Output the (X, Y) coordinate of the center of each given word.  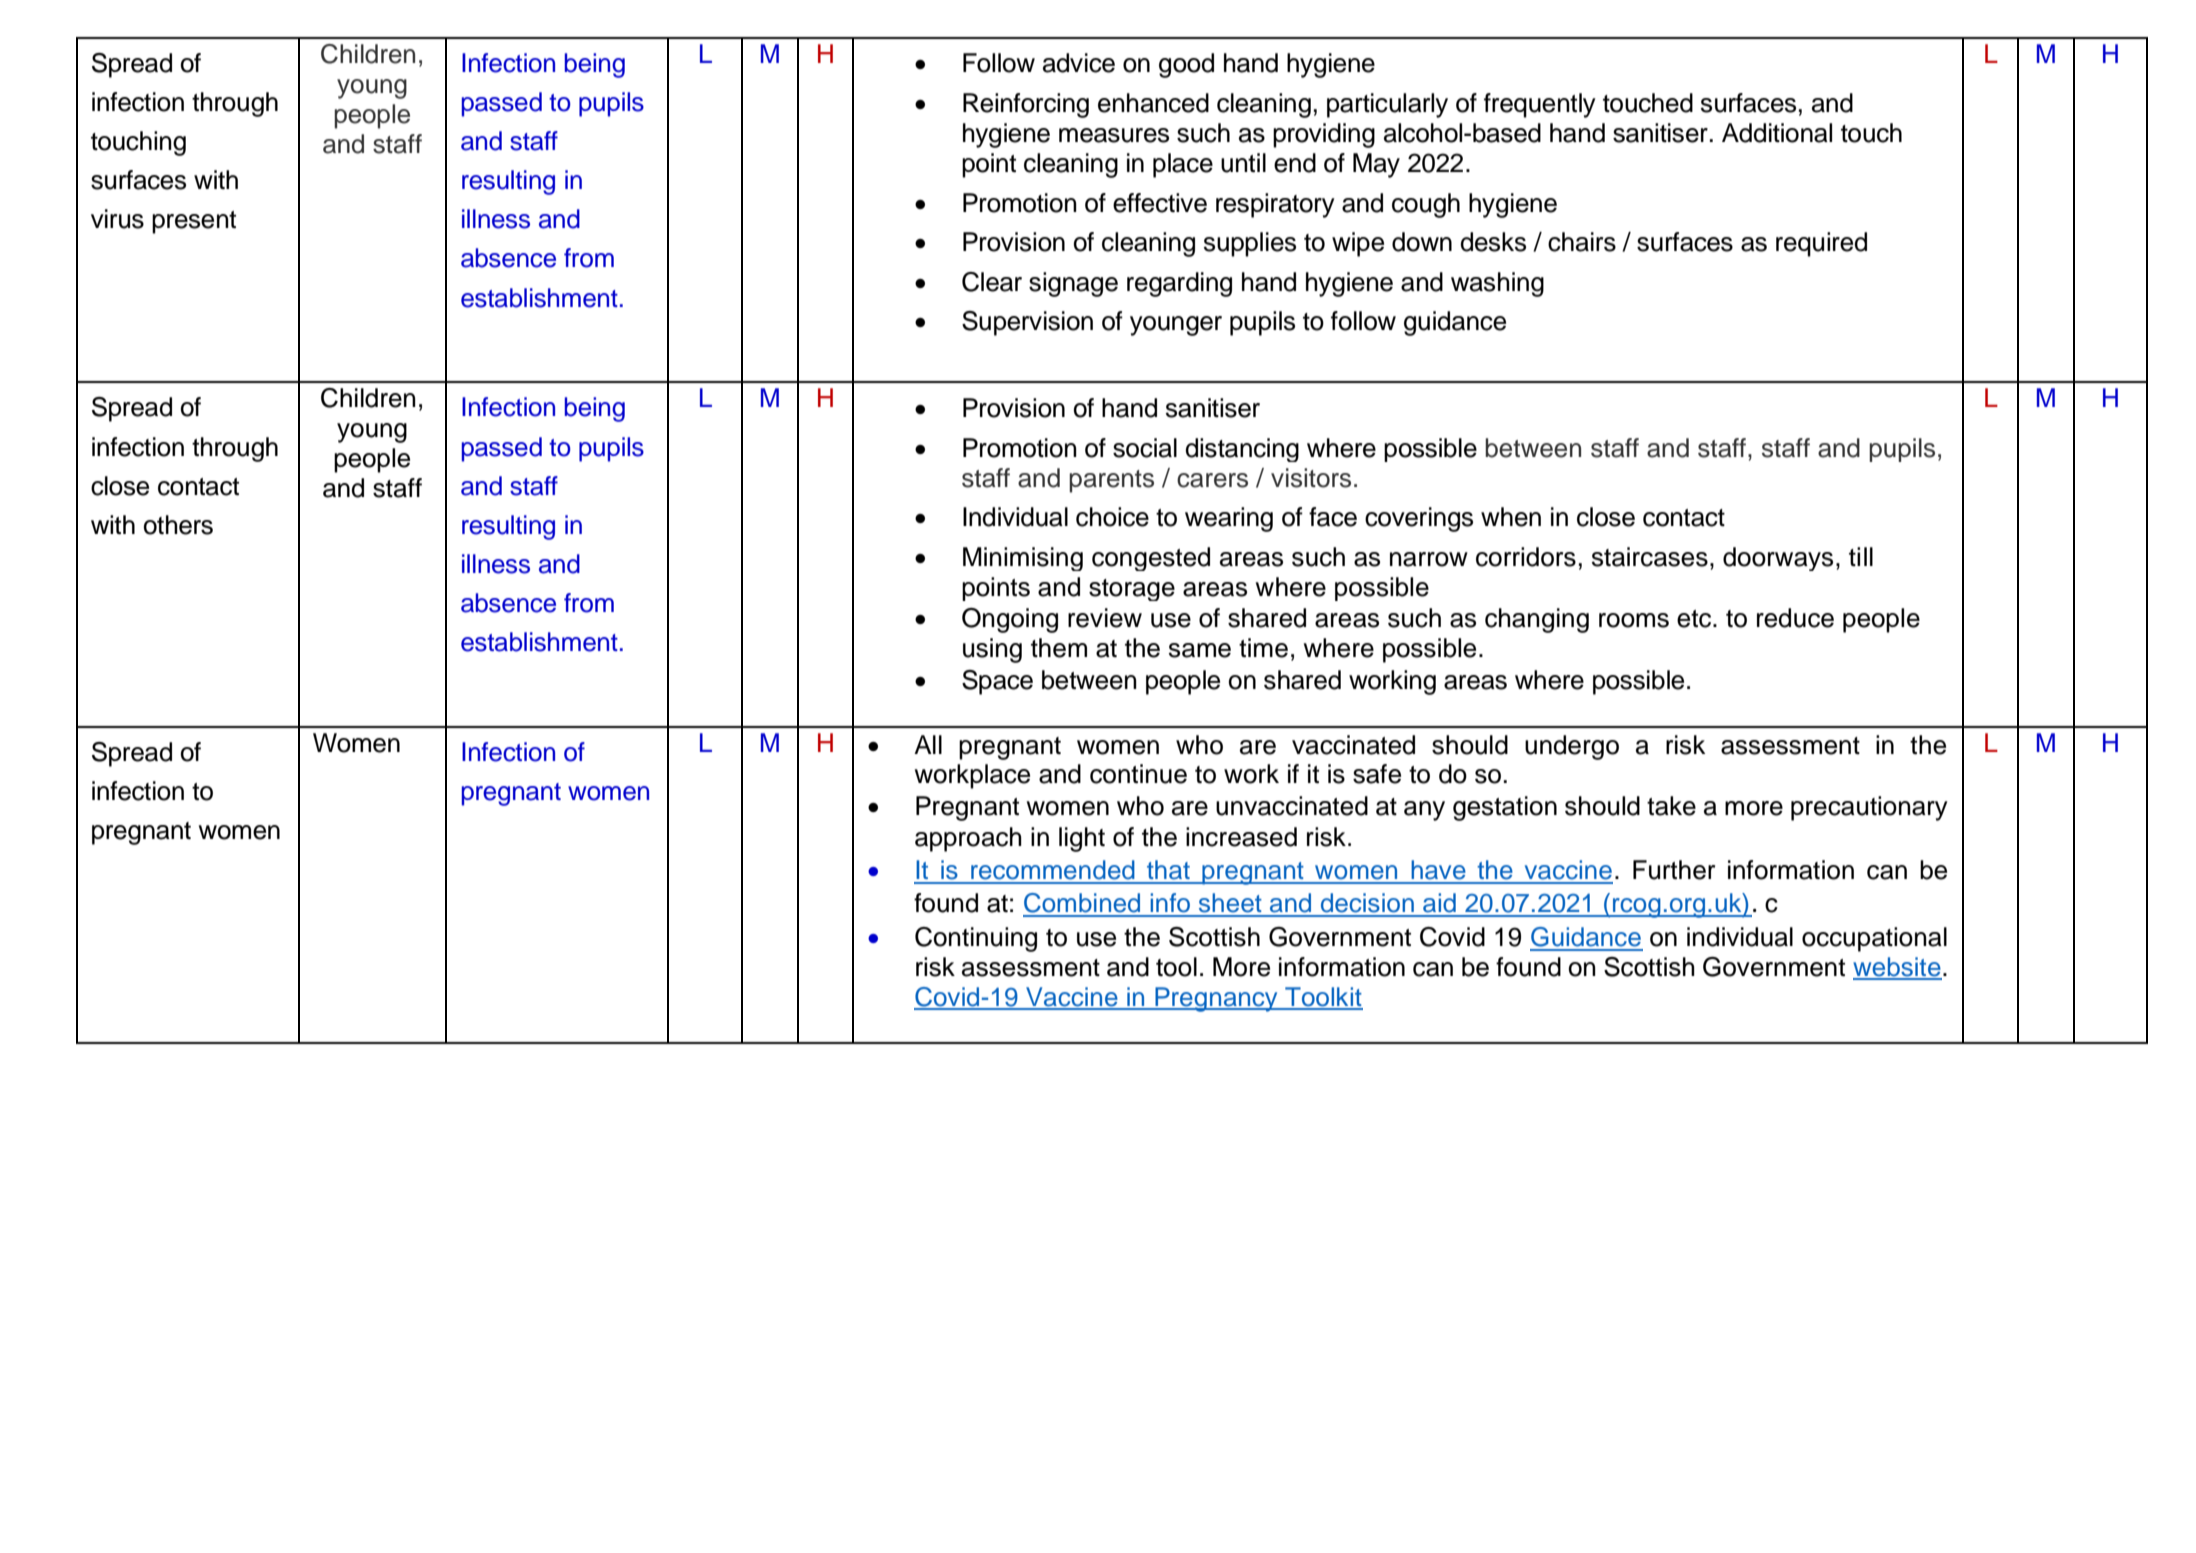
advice (1079, 63)
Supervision (1027, 323)
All (928, 744)
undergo (1572, 747)
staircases (1650, 557)
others (178, 525)
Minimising (1023, 559)
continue (1138, 774)
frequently (1540, 105)
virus (117, 219)
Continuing (976, 939)
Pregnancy (1216, 999)
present (194, 222)
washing (1497, 284)
